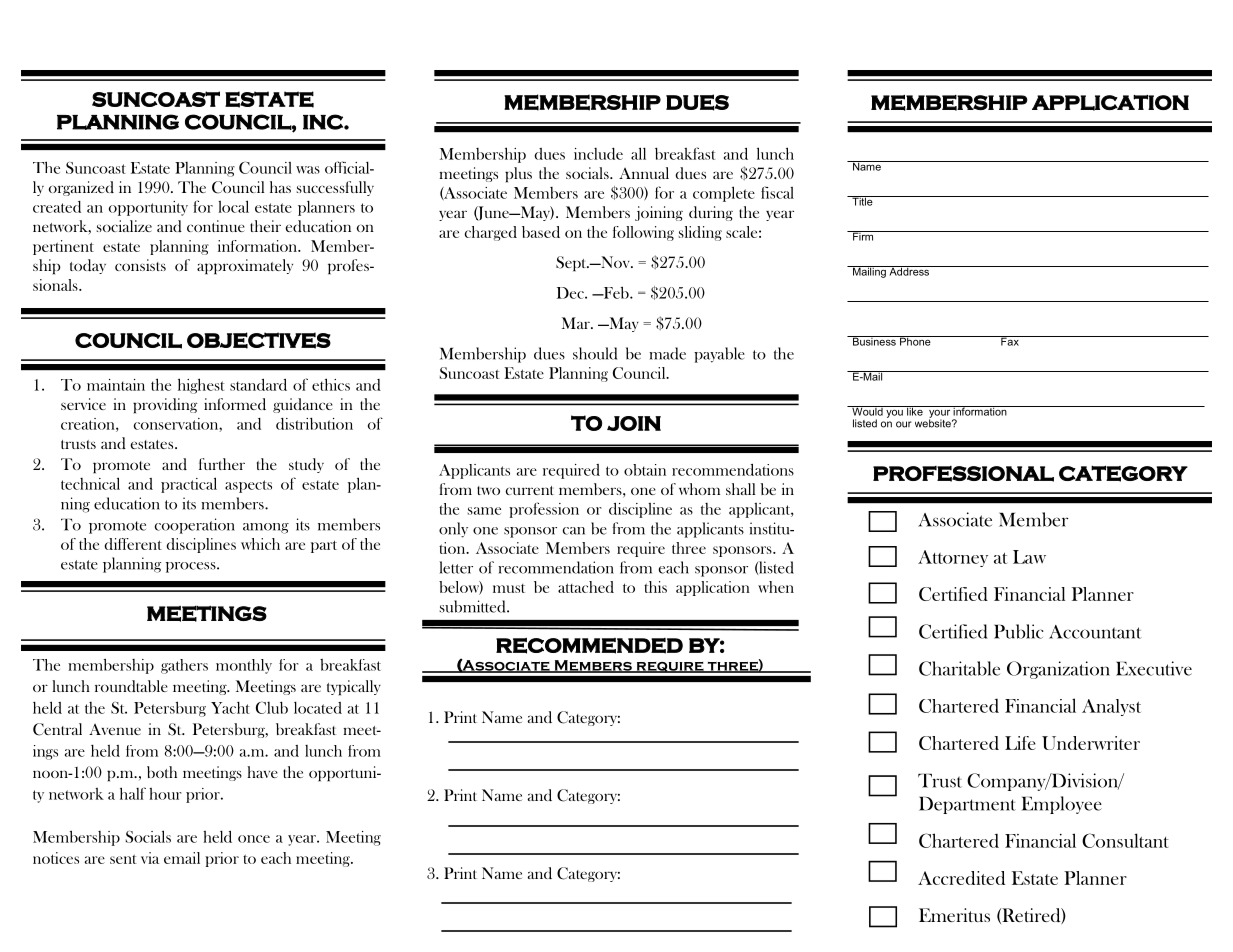  I want to click on local, so click(233, 206).
